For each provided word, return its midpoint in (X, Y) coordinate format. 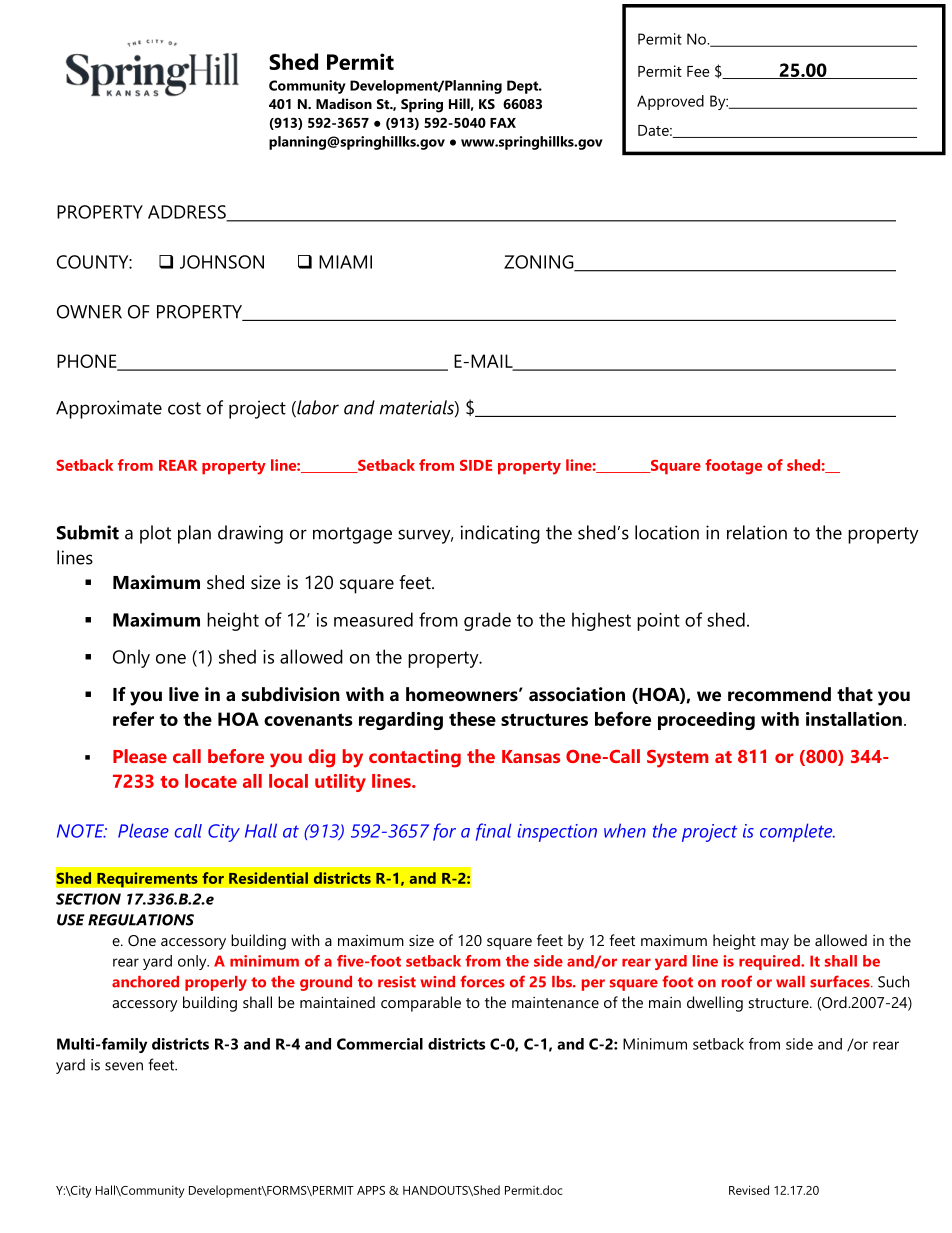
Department (690, 102)
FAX (503, 123)
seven (124, 1066)
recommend (779, 694)
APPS (371, 1190)
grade (487, 621)
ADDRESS (188, 213)
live (184, 694)
